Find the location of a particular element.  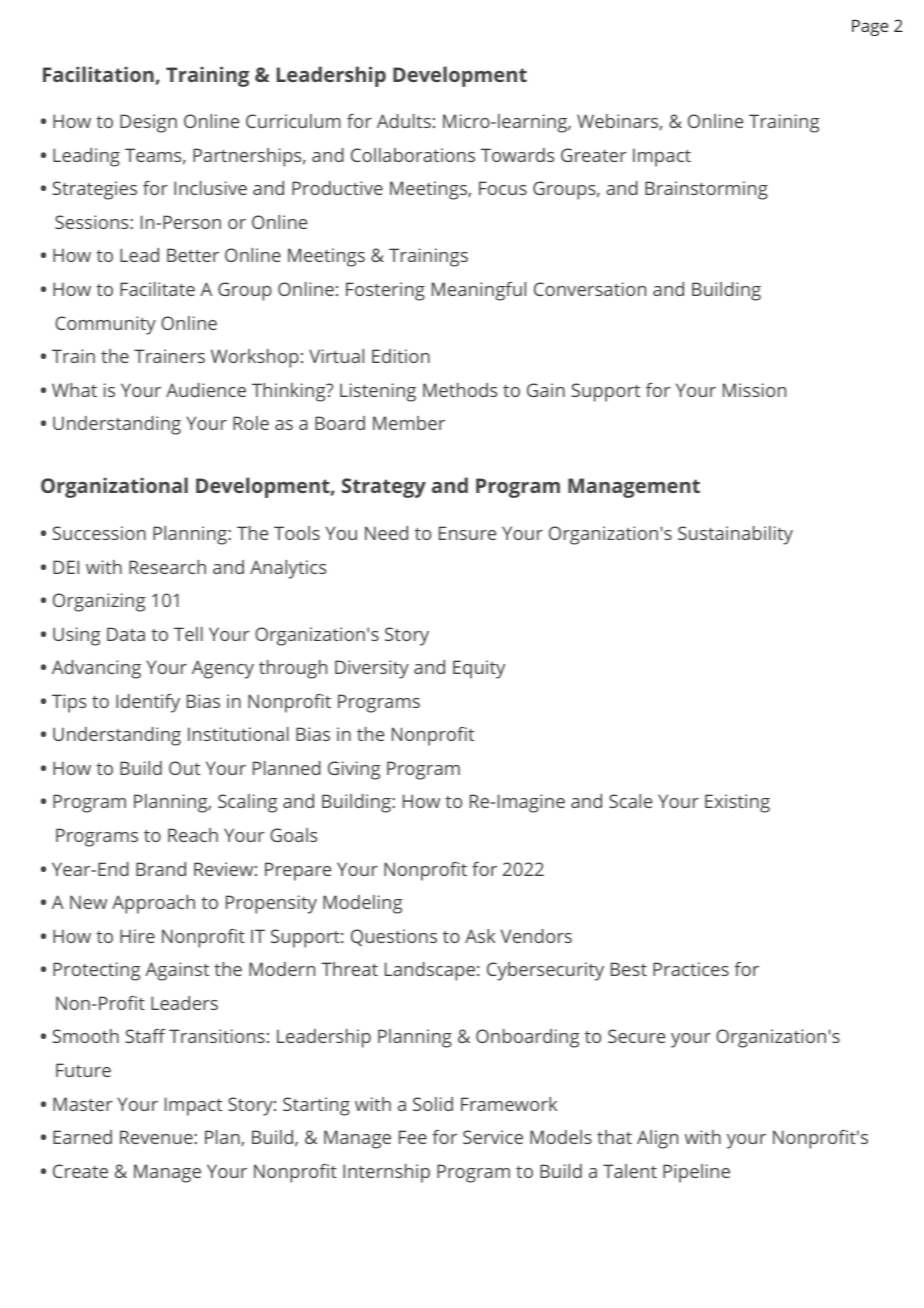

Sustainability is located at coordinates (735, 535).
